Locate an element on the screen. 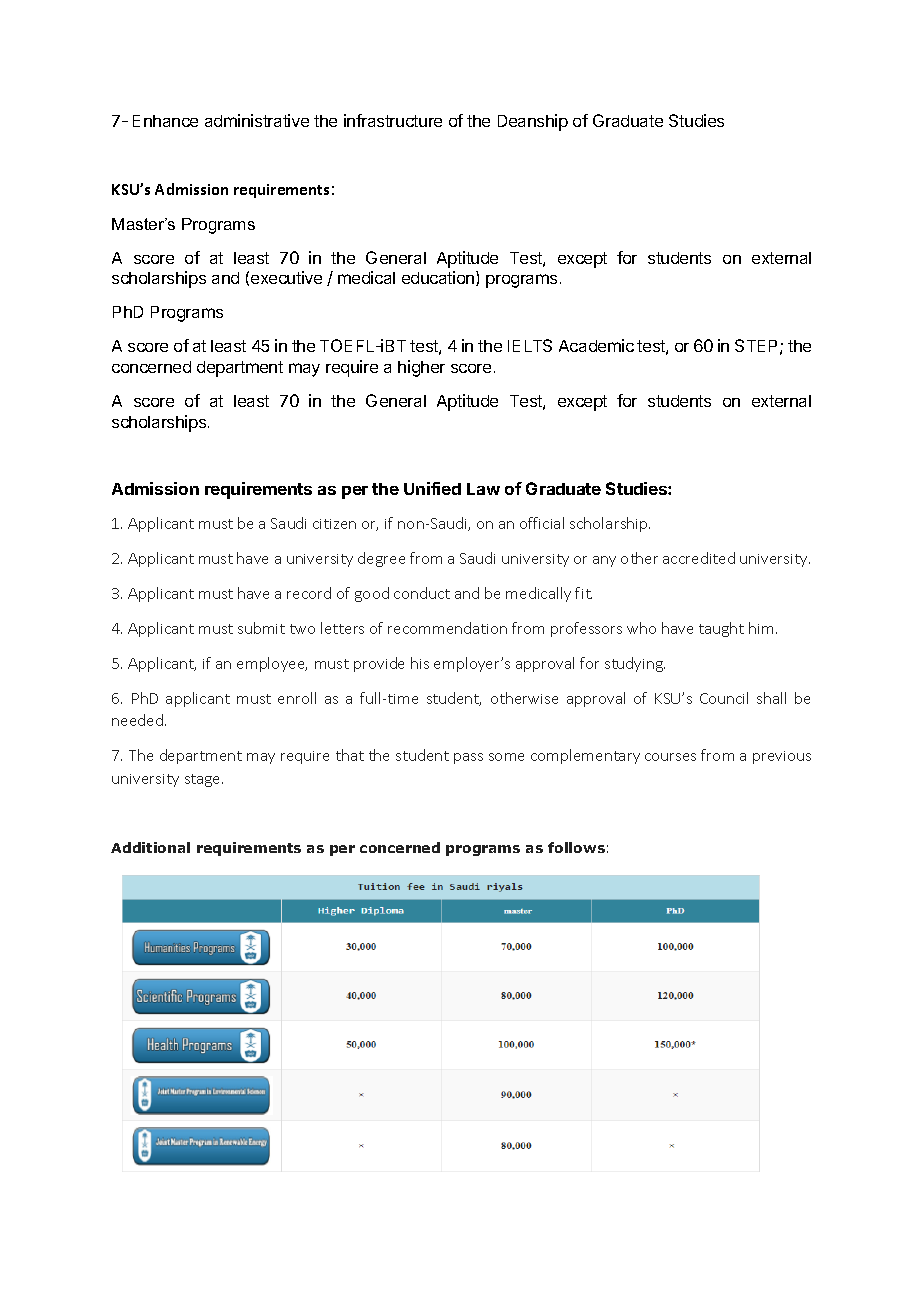 The image size is (924, 1308). Additional is located at coordinates (150, 847).
